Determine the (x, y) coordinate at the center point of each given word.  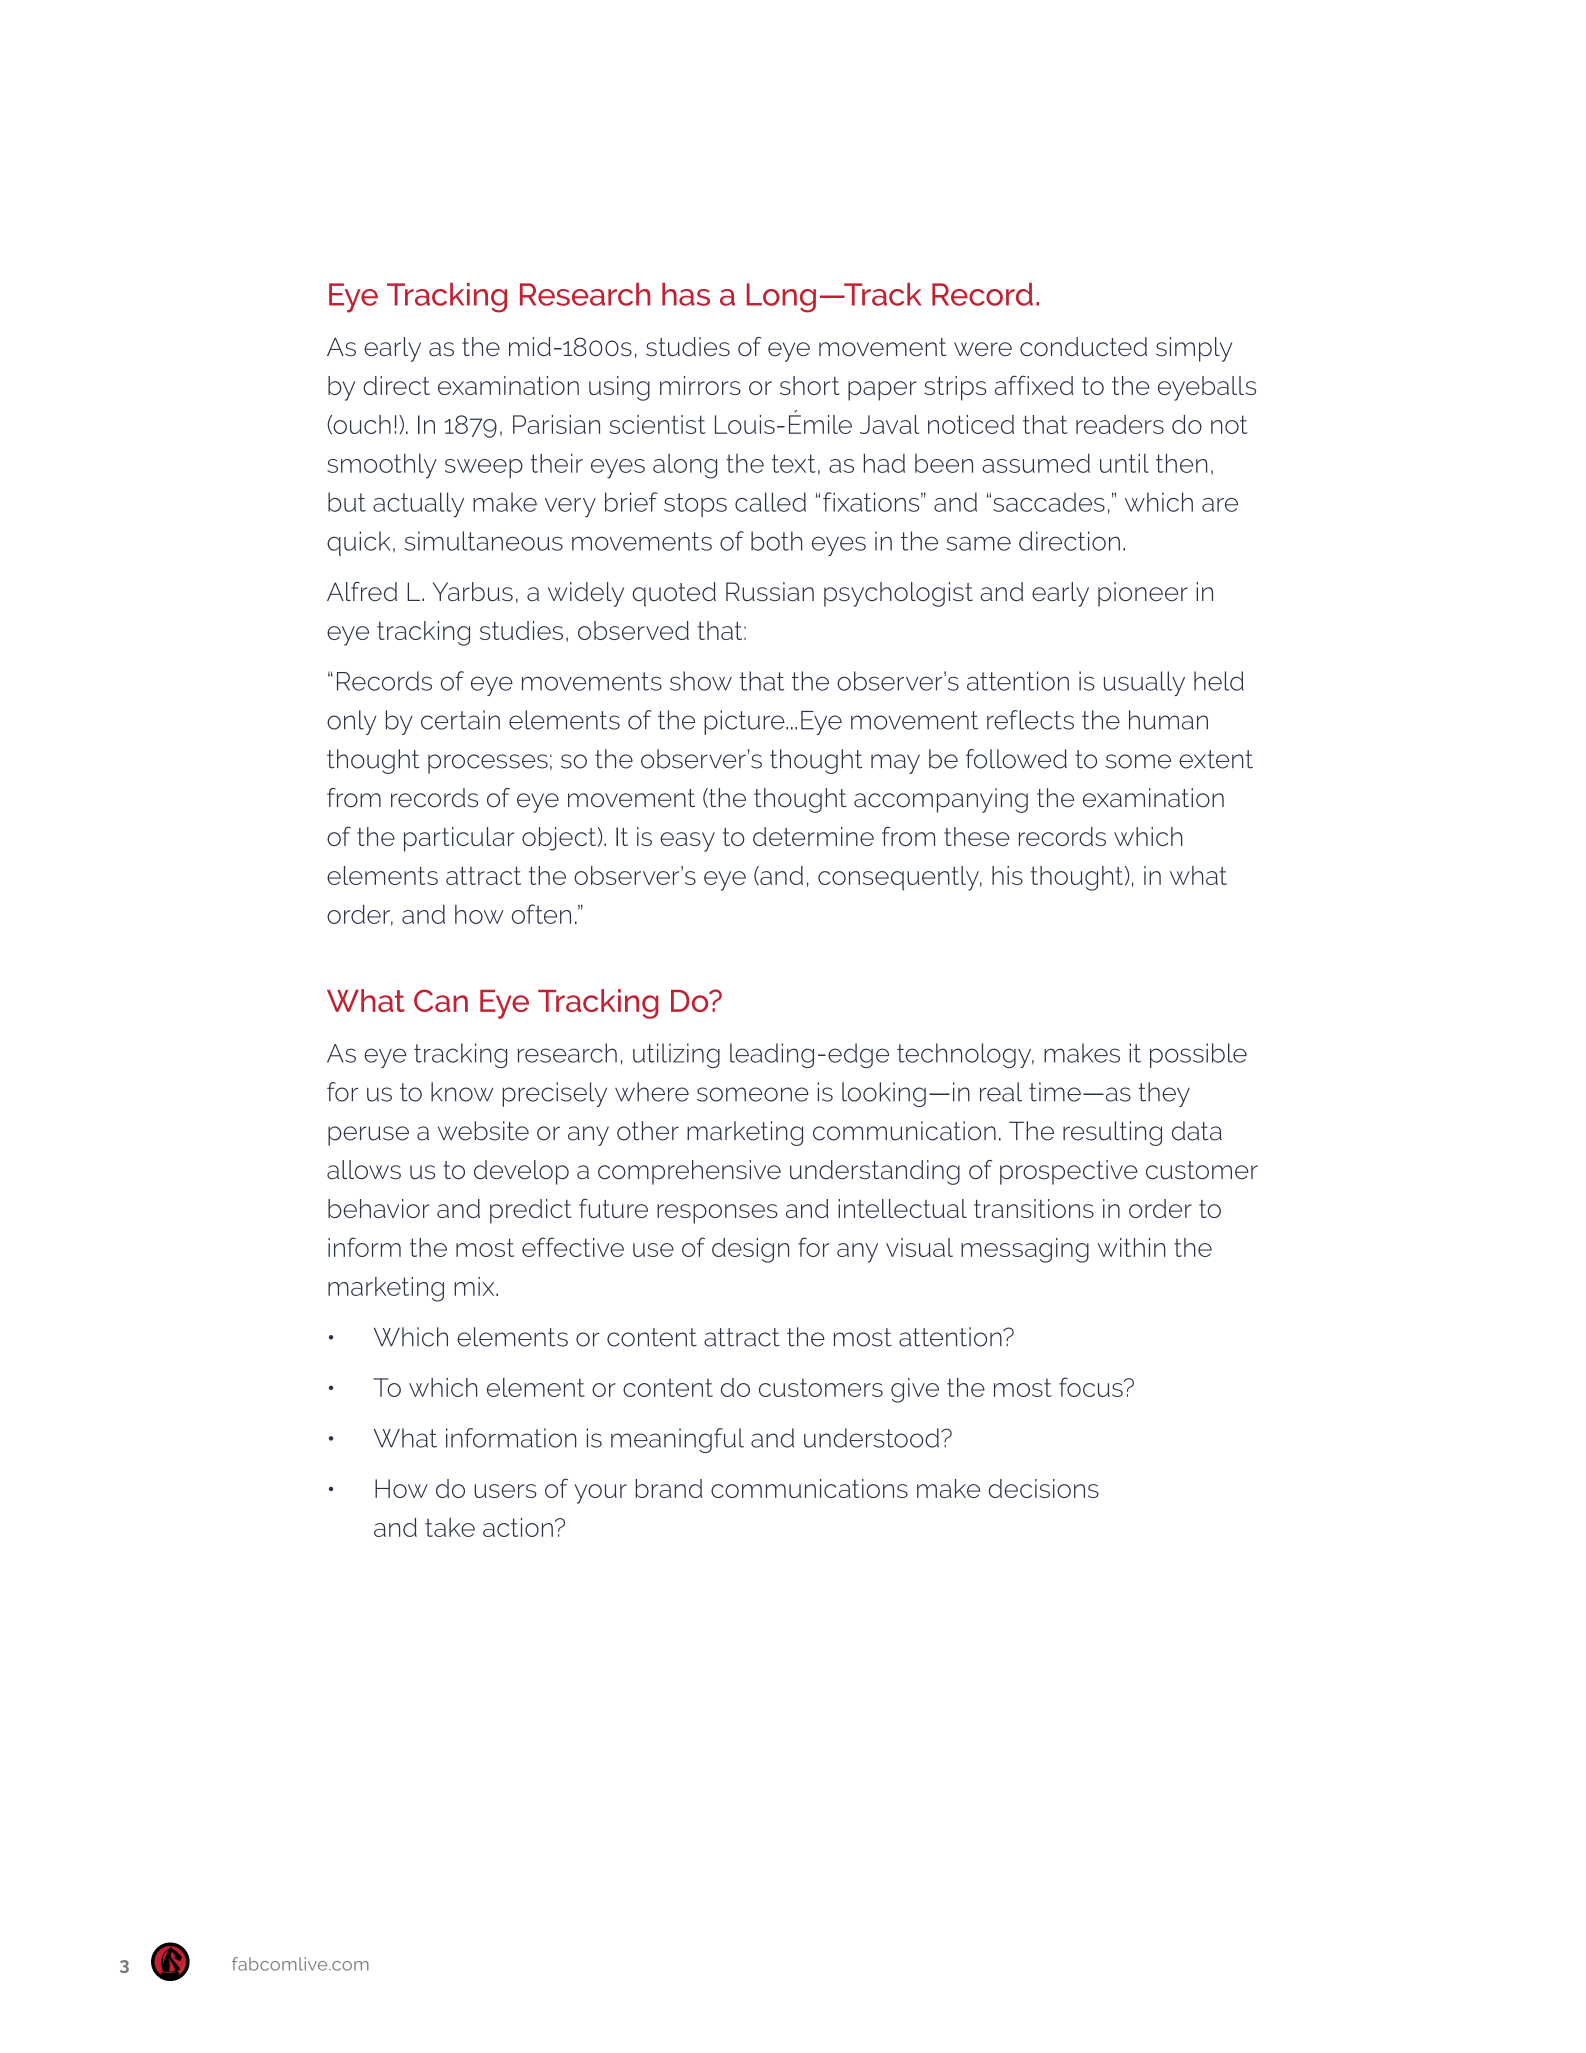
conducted (1083, 347)
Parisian (556, 424)
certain (460, 720)
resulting (1112, 1133)
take (450, 1527)
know (462, 1092)
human (1168, 720)
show (701, 681)
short (810, 385)
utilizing (676, 1055)
